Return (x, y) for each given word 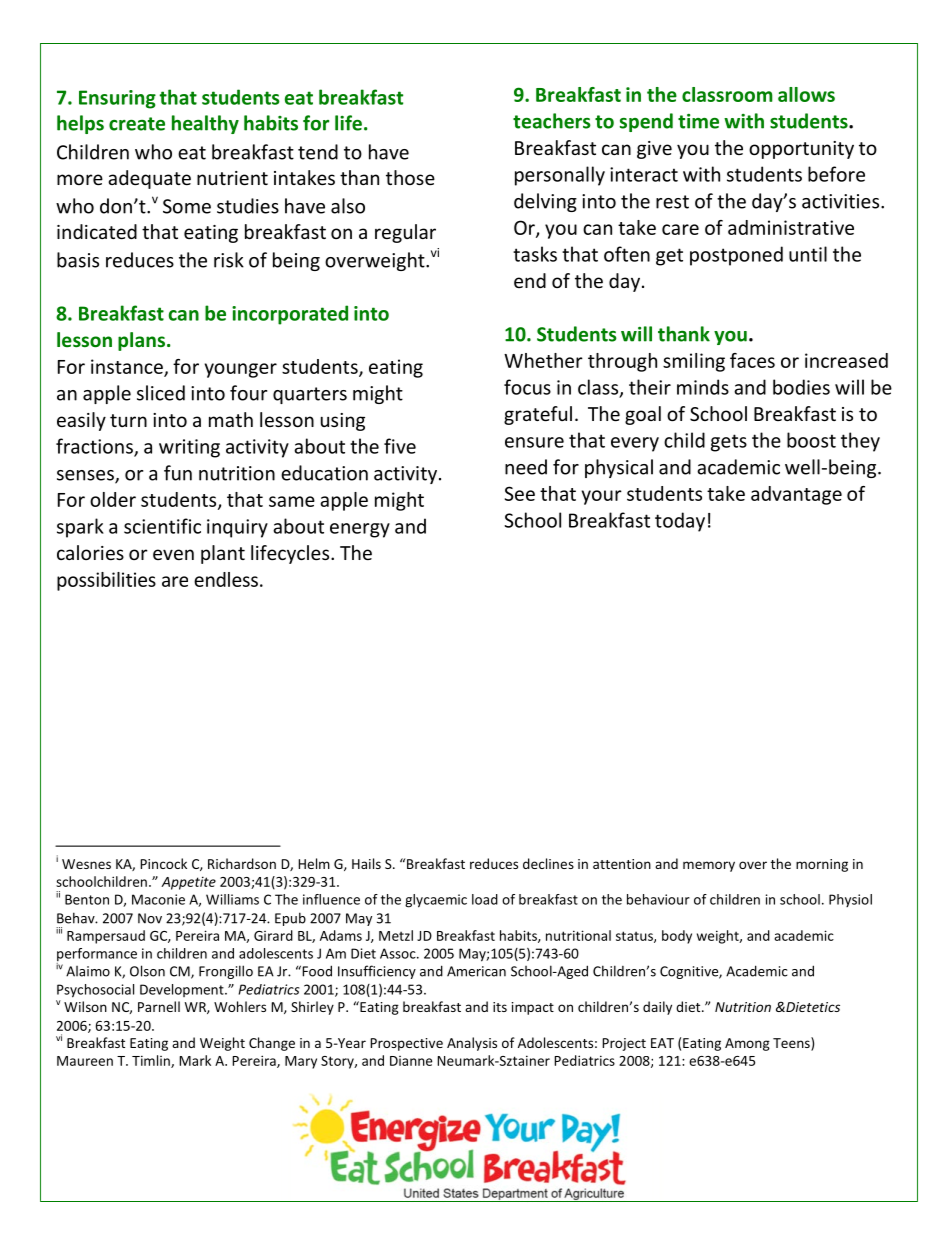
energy (360, 530)
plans (141, 341)
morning (822, 865)
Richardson (242, 863)
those (410, 177)
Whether (543, 360)
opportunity (801, 150)
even (173, 554)
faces (752, 360)
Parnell (159, 1006)
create (137, 124)
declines (548, 863)
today (680, 522)
